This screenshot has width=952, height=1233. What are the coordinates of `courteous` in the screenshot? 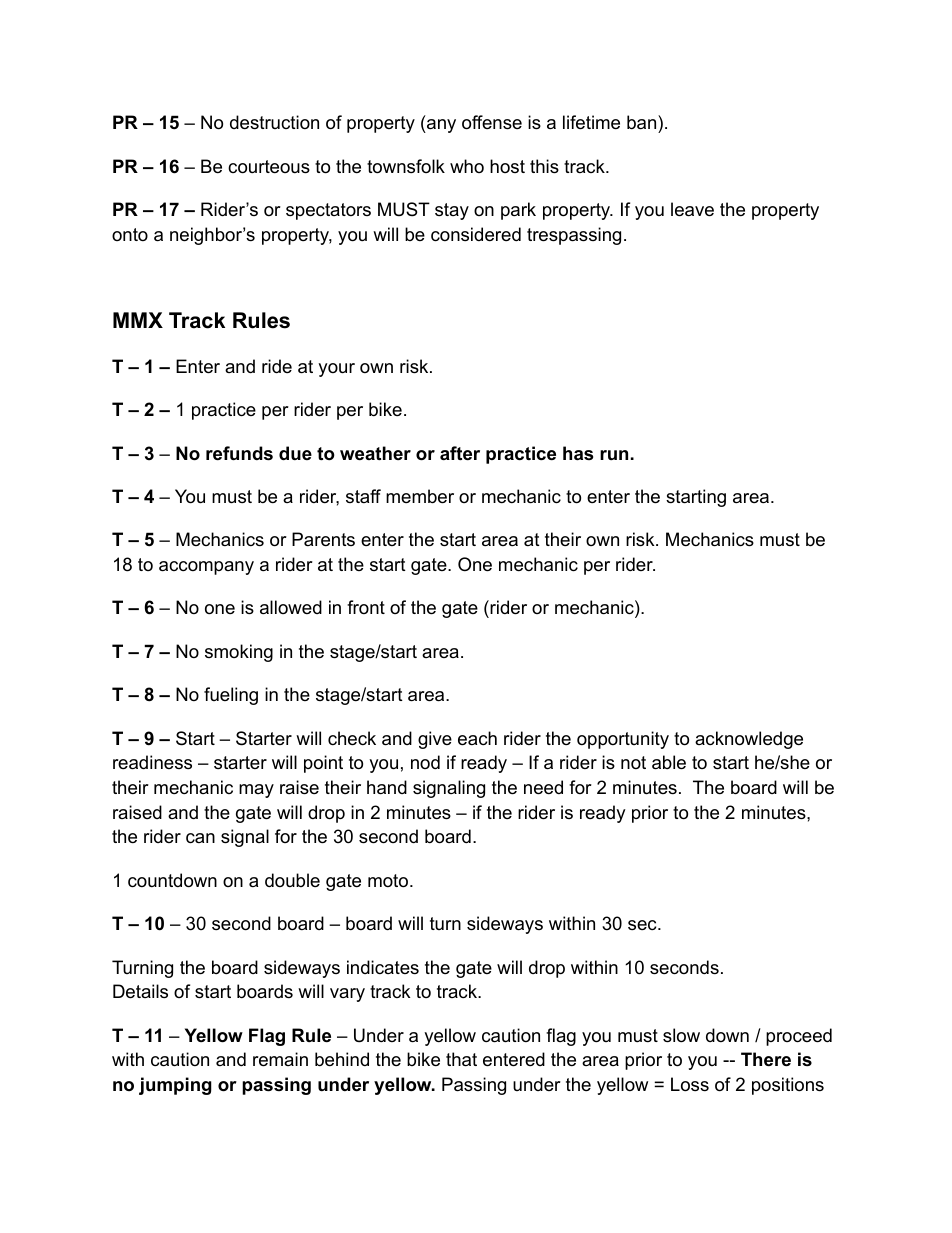 It's located at (269, 167).
